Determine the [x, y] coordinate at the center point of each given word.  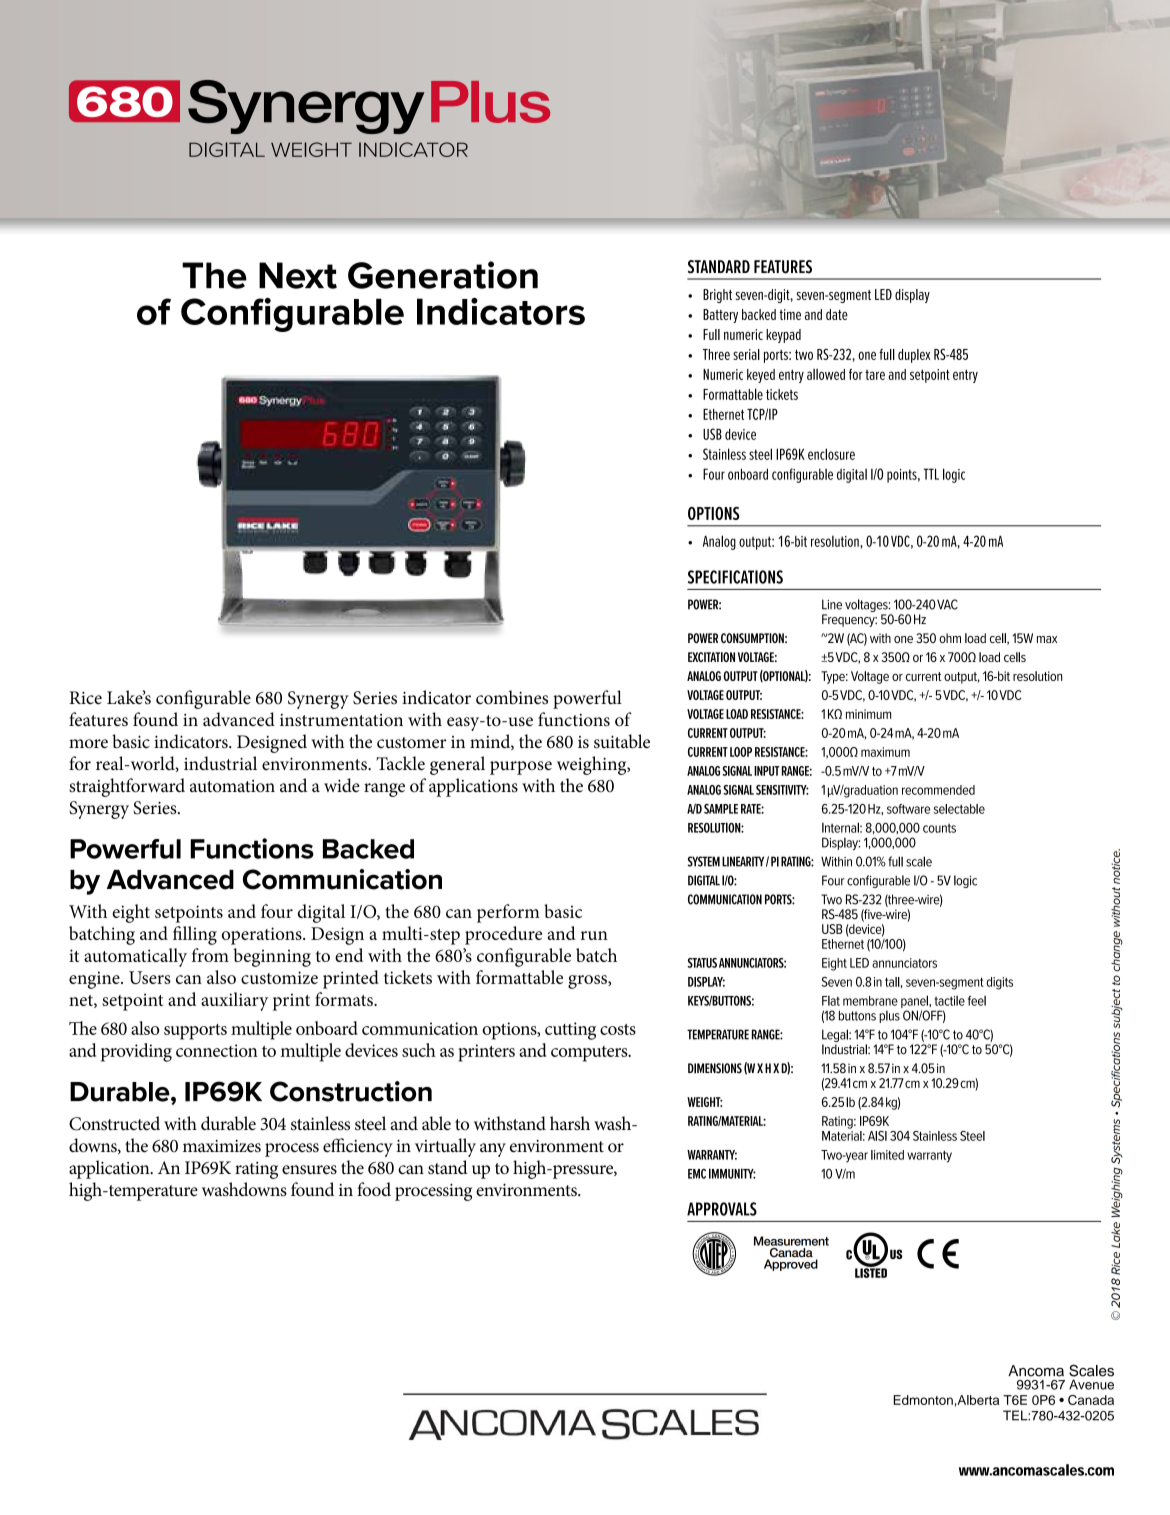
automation [232, 786]
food [374, 1189]
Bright [717, 296]
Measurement [791, 1241]
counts [939, 828]
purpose [521, 768]
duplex [914, 356]
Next [298, 275]
